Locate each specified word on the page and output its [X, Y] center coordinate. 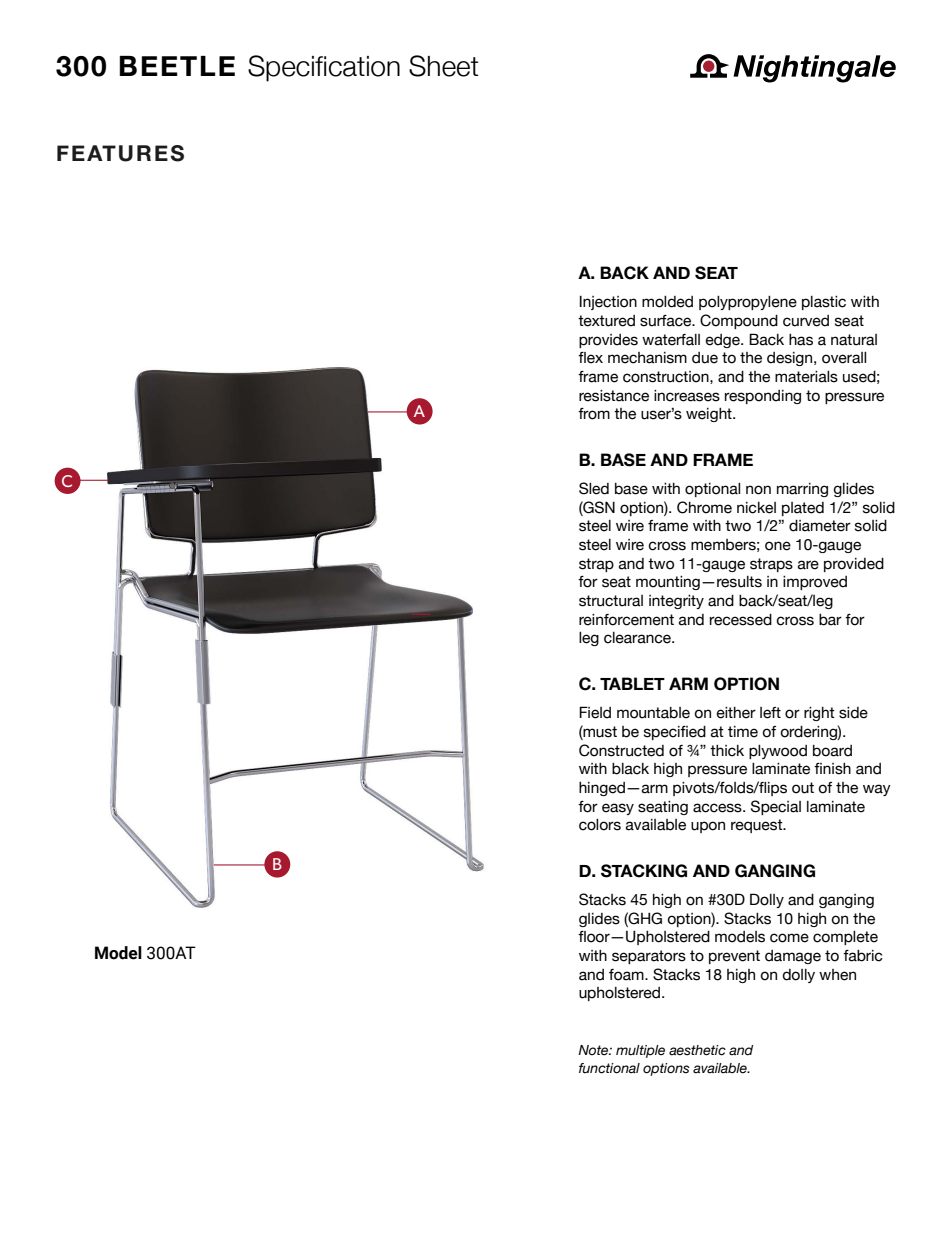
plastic [824, 303]
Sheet [444, 66]
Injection [608, 303]
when [837, 975]
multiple [640, 1051]
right [819, 714]
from [594, 414]
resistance [614, 396]
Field [595, 712]
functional [609, 1068]
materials [806, 377]
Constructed [621, 750]
